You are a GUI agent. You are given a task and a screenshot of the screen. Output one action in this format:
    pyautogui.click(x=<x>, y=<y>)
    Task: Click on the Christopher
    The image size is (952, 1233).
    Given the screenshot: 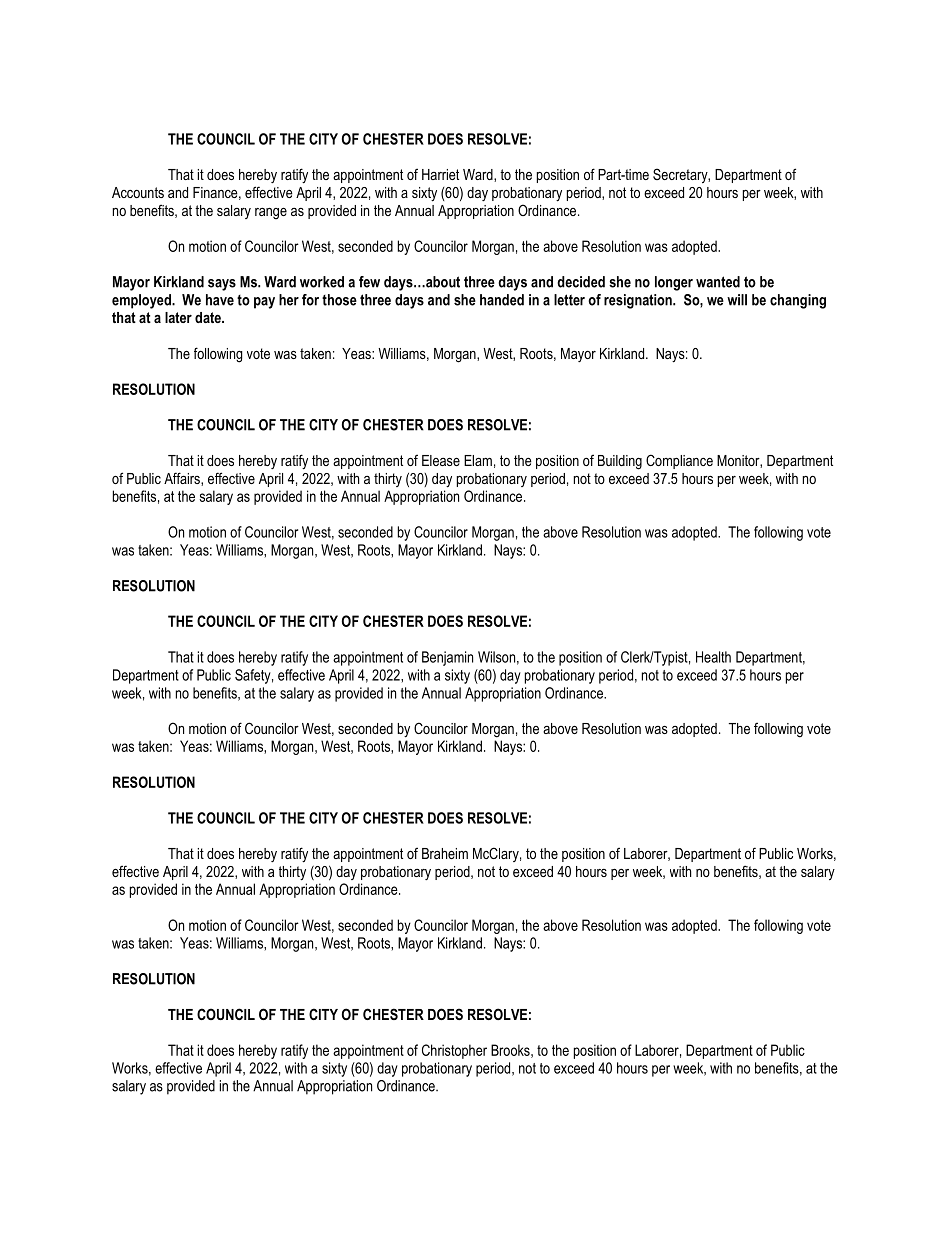 What is the action you would take?
    pyautogui.click(x=454, y=1051)
